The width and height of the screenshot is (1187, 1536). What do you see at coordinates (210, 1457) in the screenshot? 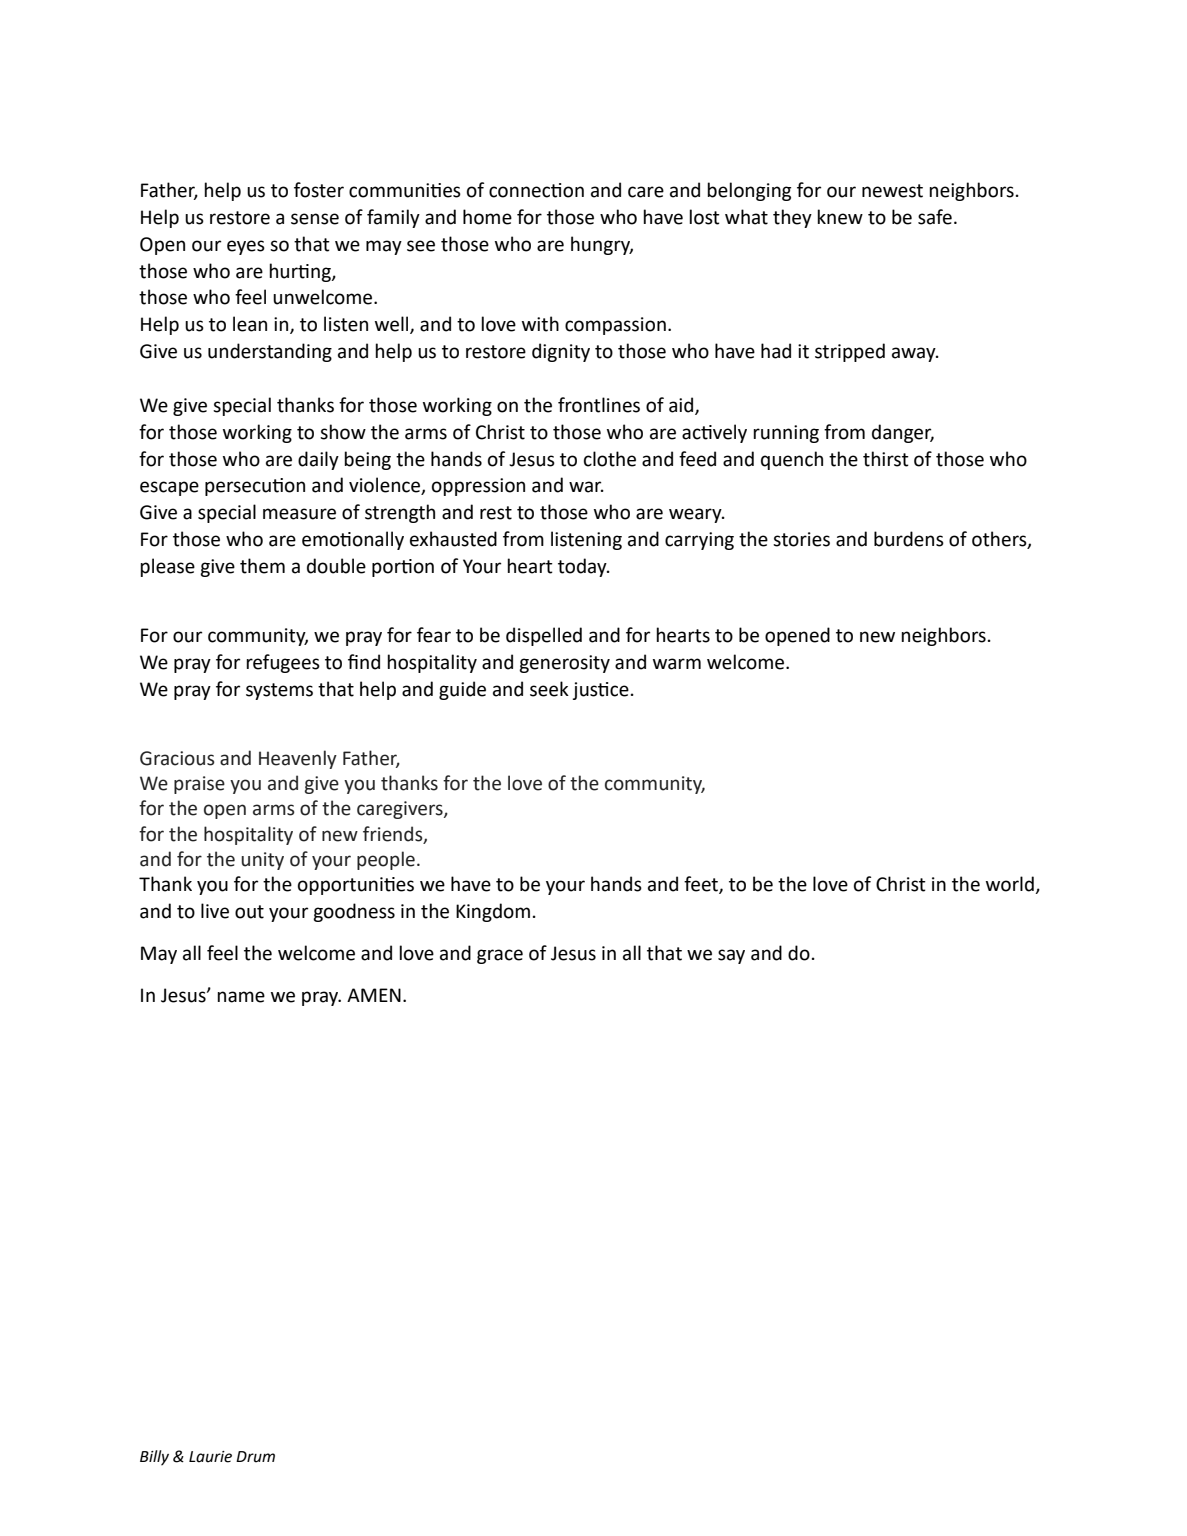
I see `Laurie` at bounding box center [210, 1457].
